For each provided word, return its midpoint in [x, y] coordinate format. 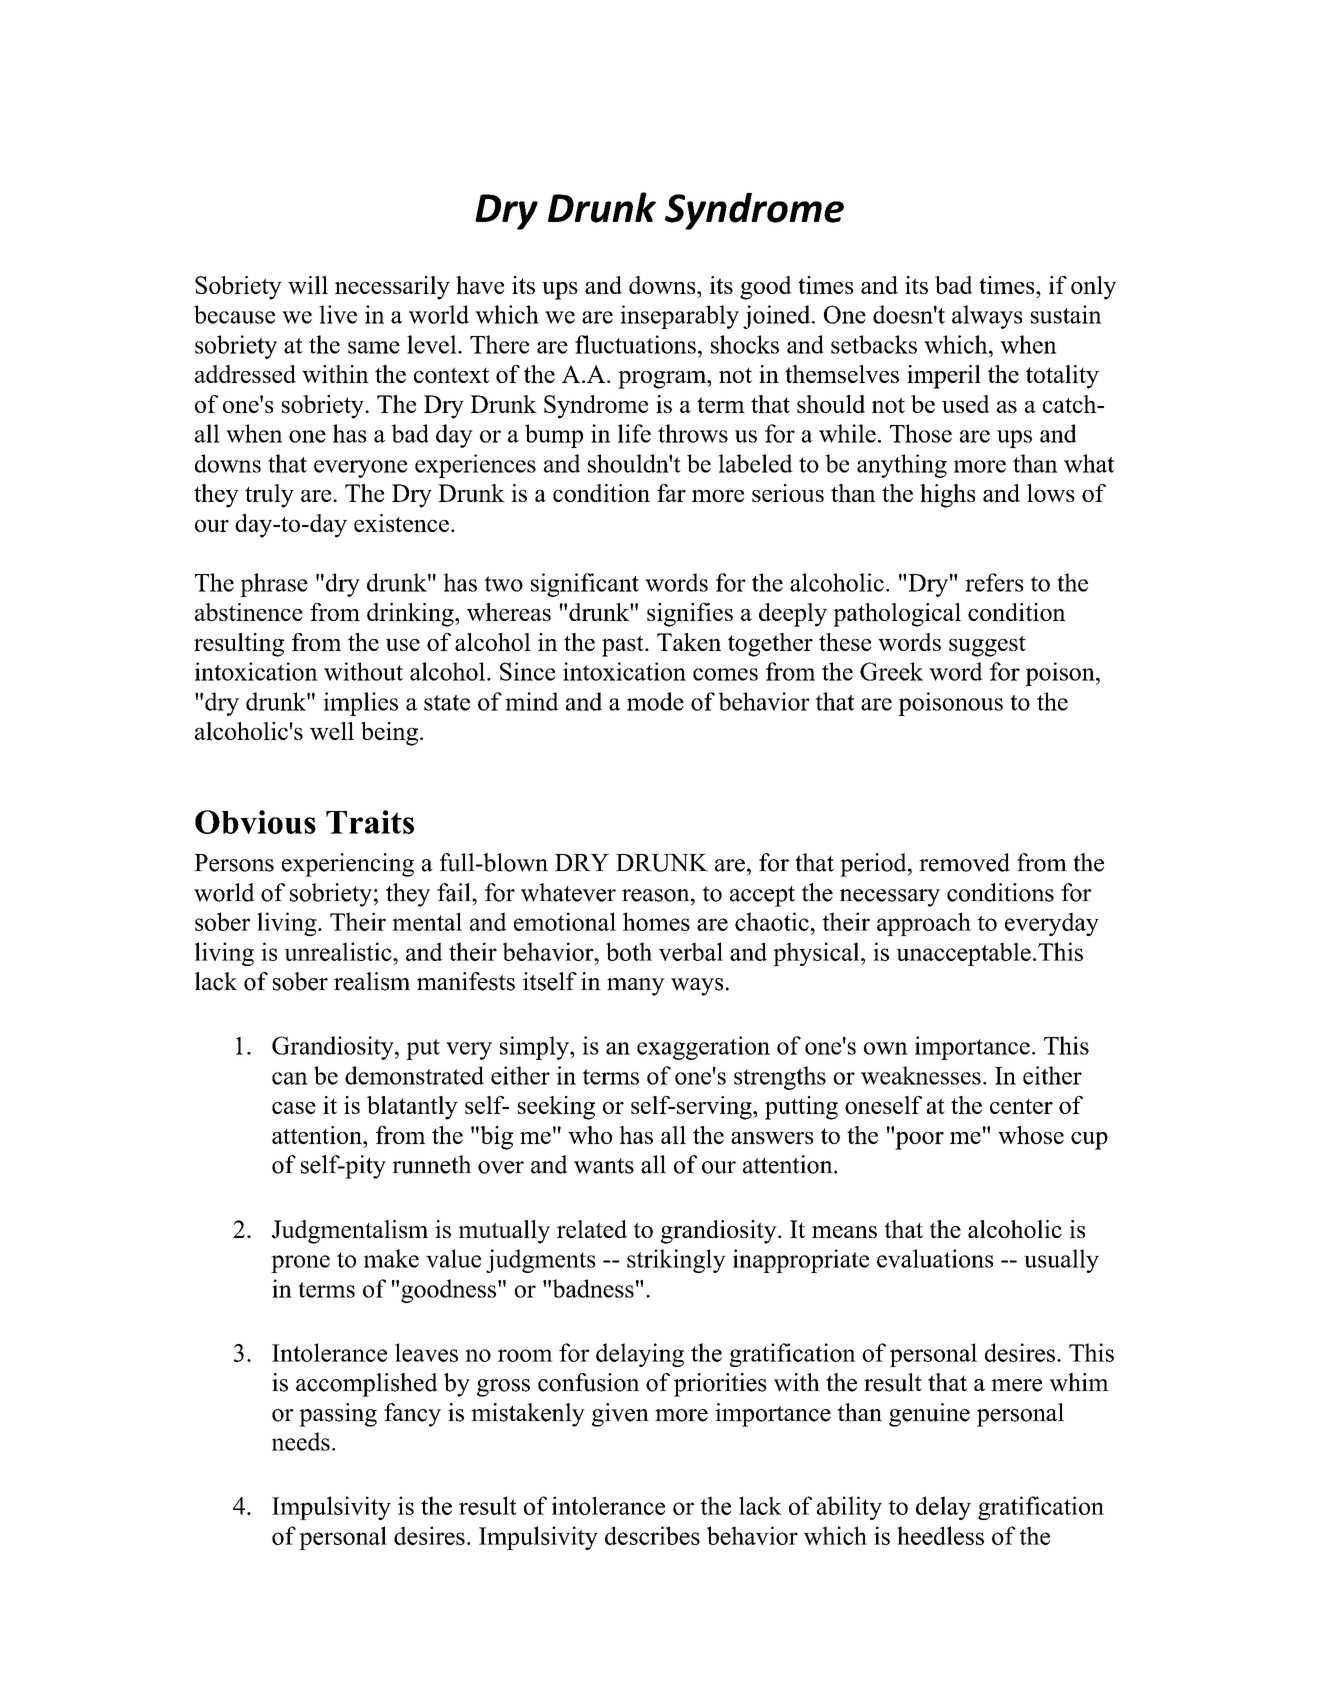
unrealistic [339, 951]
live [338, 314]
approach [924, 924]
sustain [1066, 314]
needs [301, 1441]
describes [652, 1535]
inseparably [679, 317]
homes [656, 921]
